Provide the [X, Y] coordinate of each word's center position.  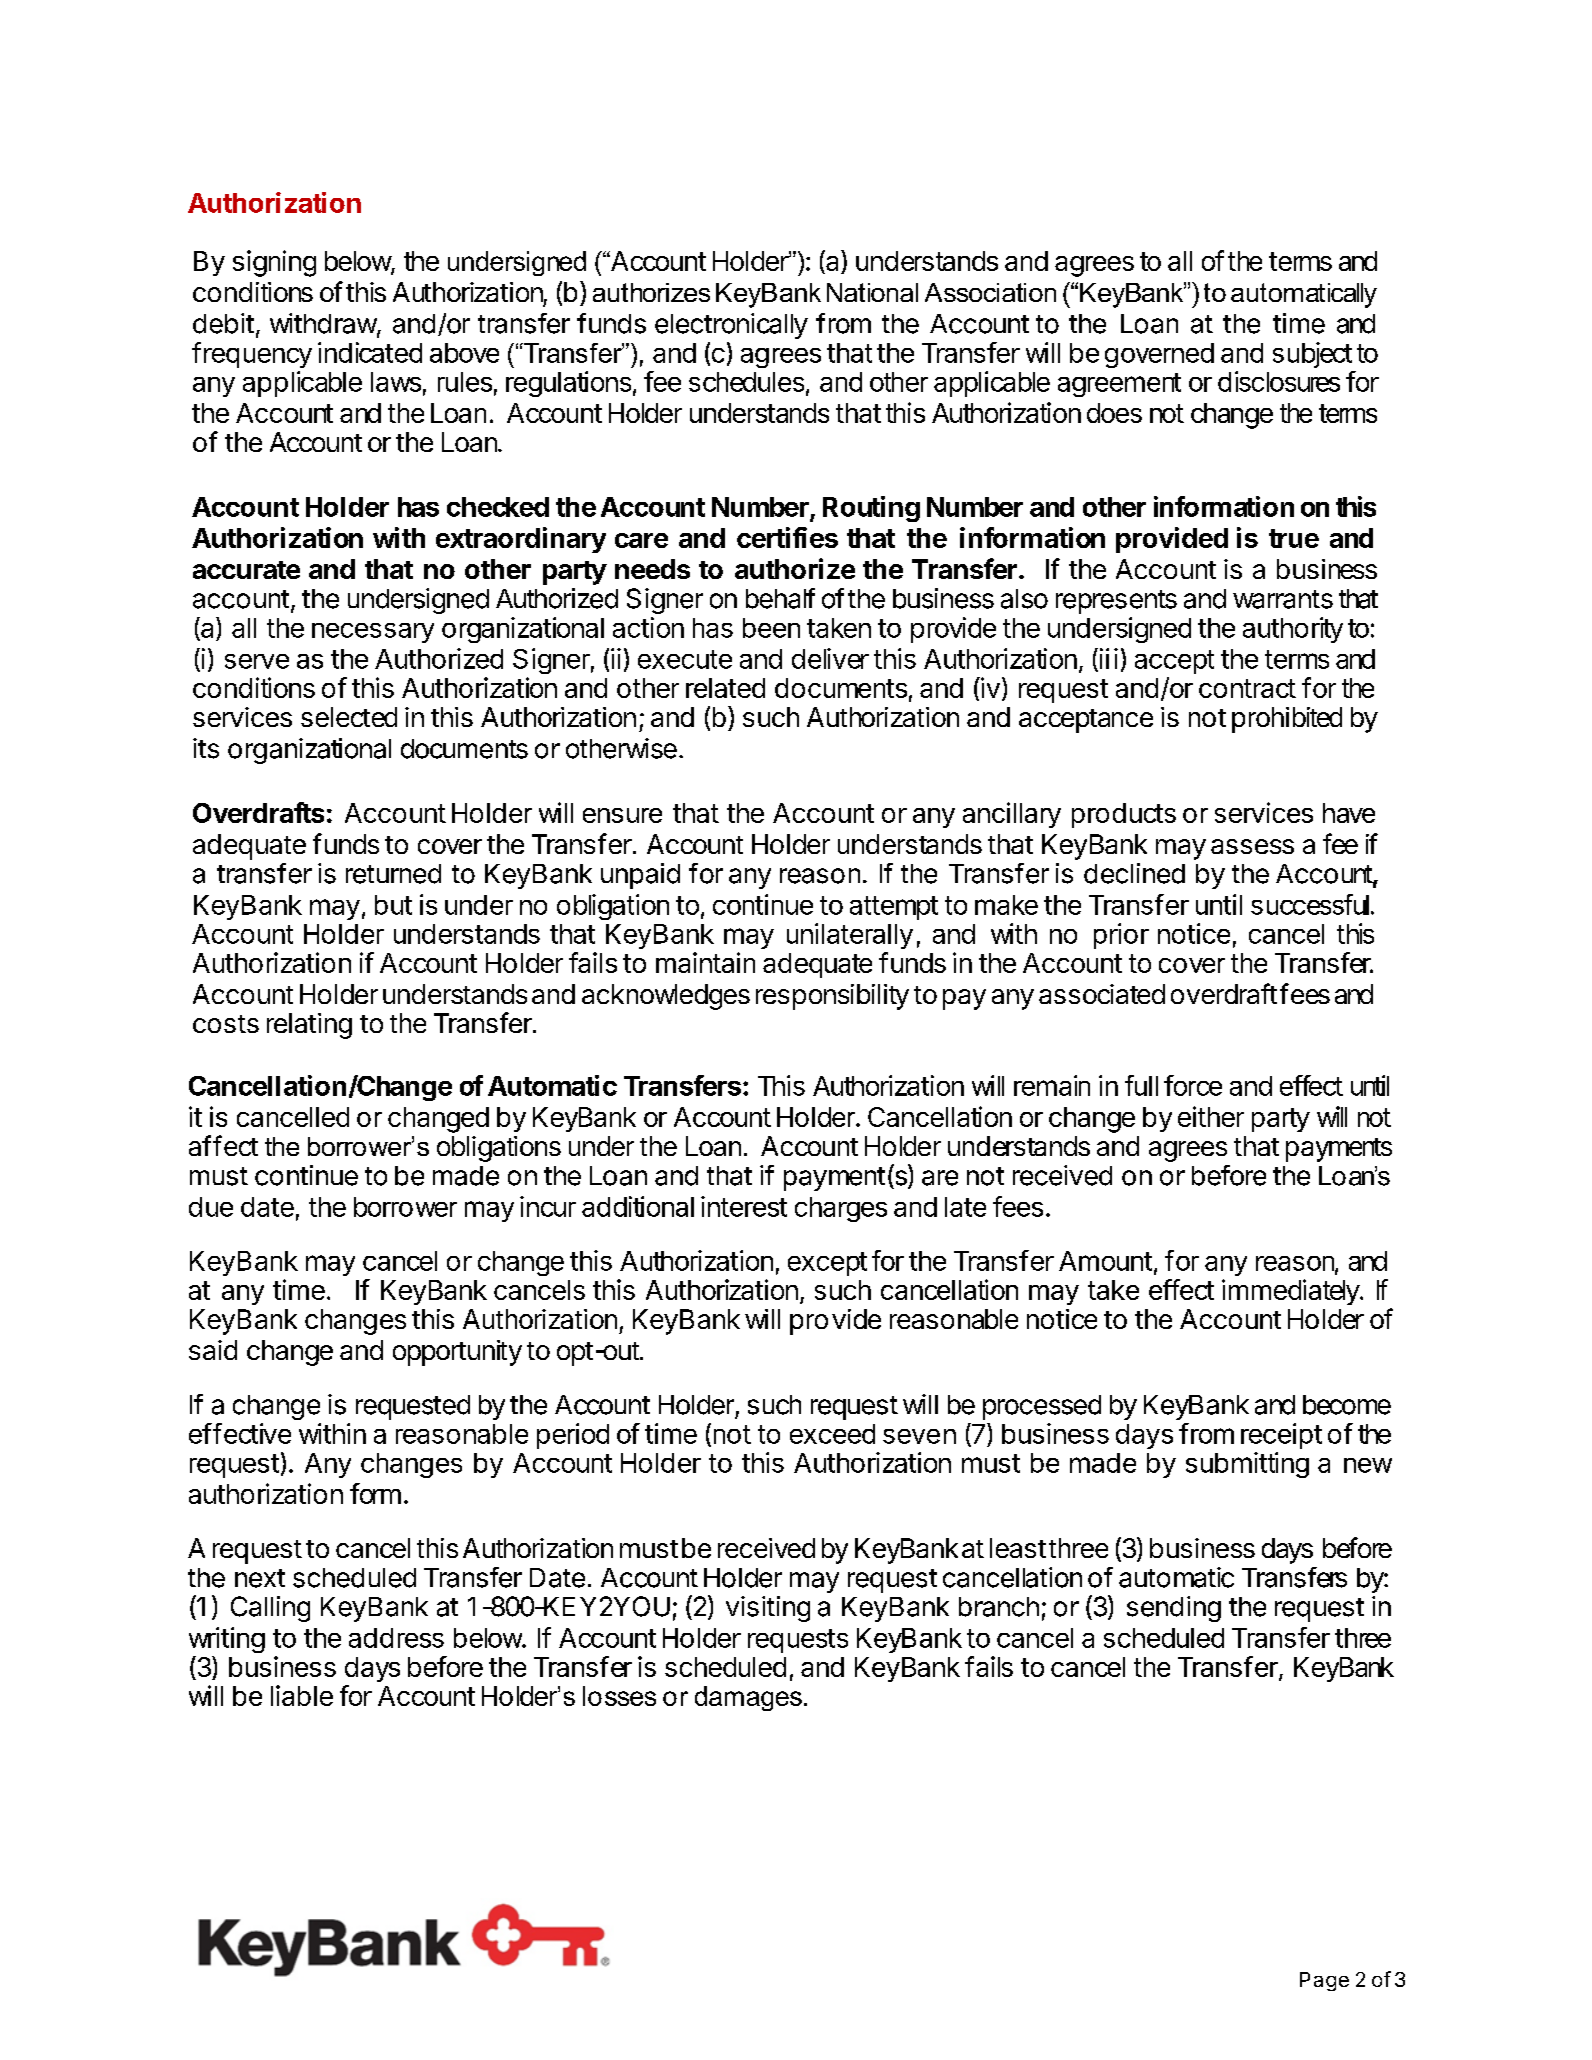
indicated [370, 352]
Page [1324, 1981]
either [1211, 1116]
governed [1159, 355]
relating [309, 1026]
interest [744, 1206]
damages [748, 1698]
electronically [731, 326]
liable [302, 1695]
